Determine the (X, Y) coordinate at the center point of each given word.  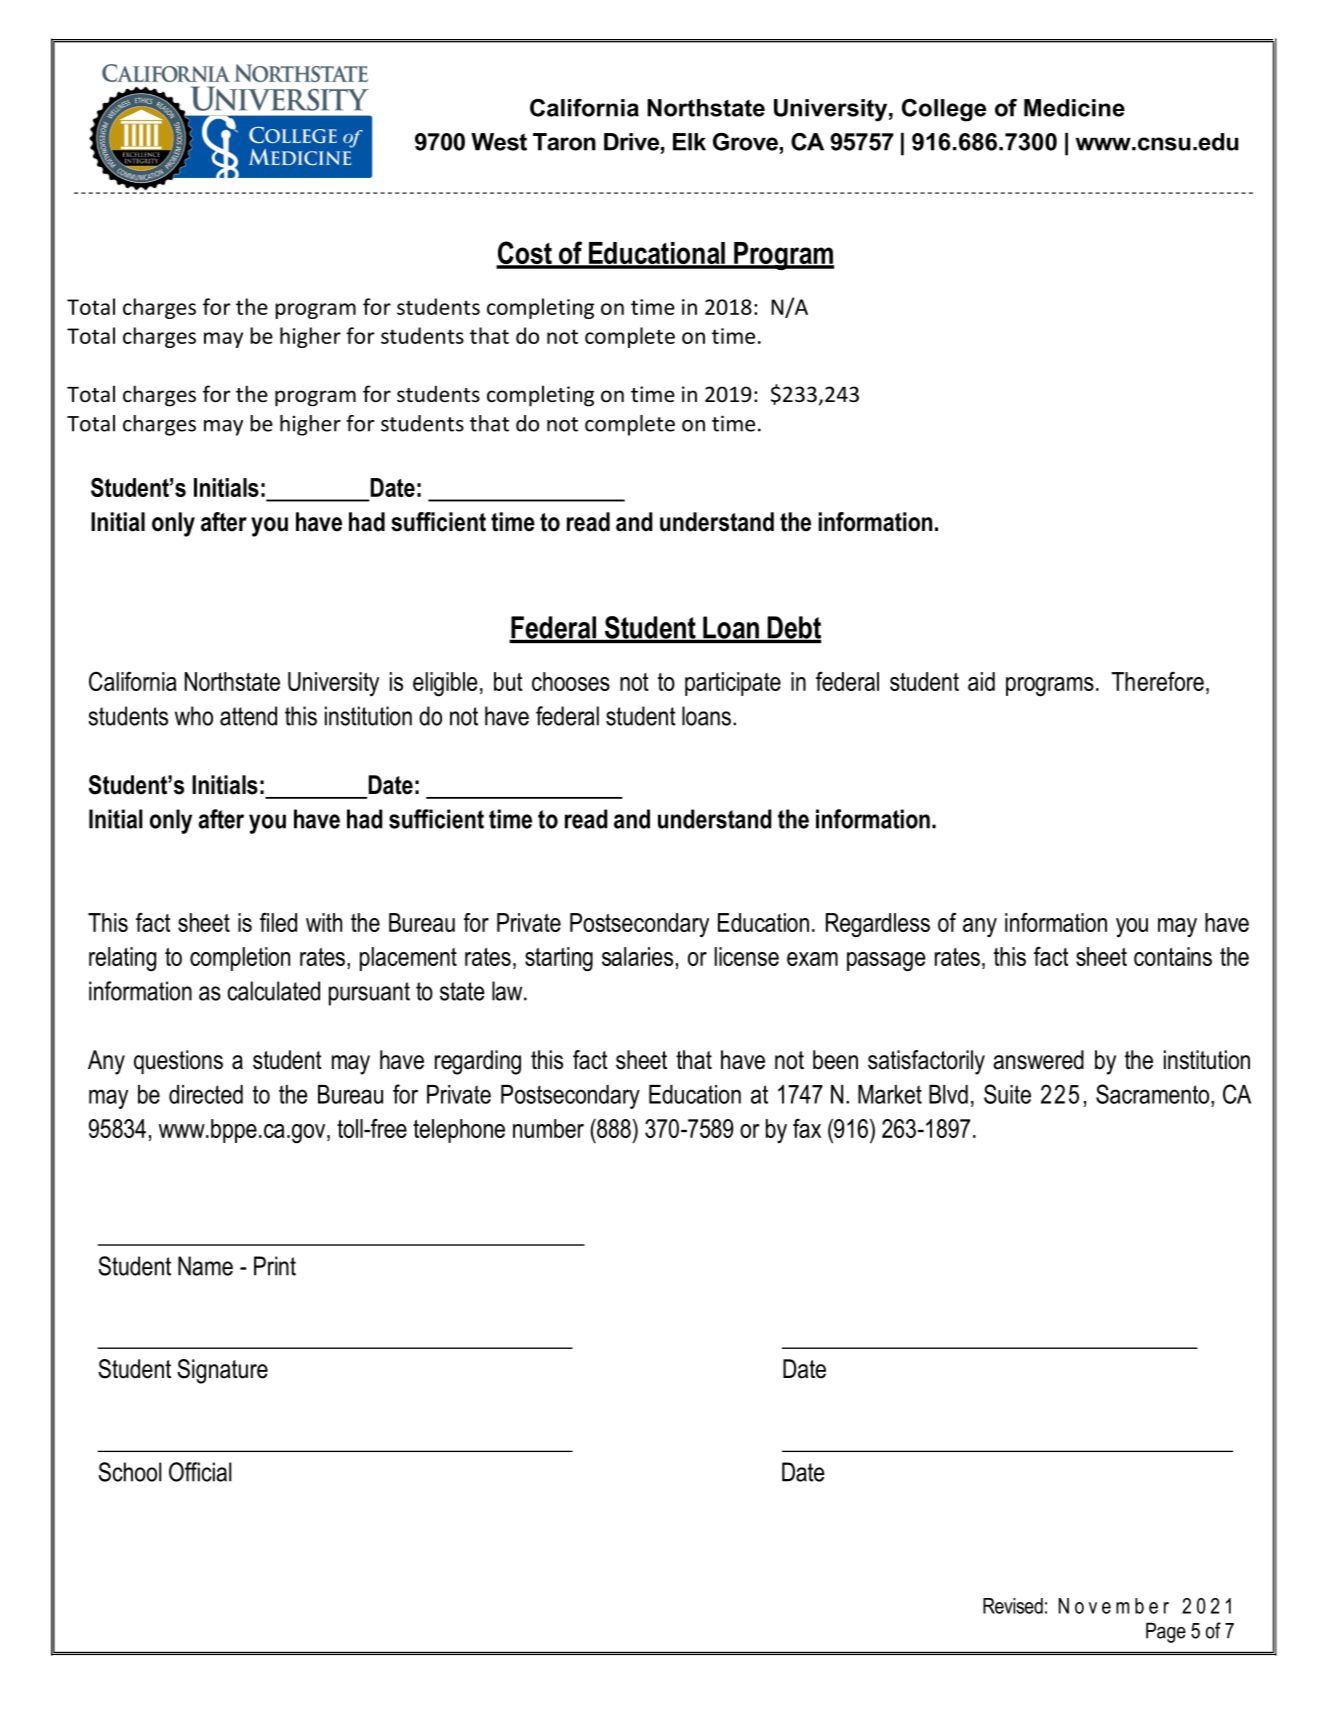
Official (200, 1472)
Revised (1013, 1606)
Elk (689, 142)
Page (1166, 1632)
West (499, 142)
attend (248, 716)
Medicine (1074, 108)
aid (981, 681)
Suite (1007, 1094)
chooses (571, 681)
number (548, 1128)
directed (206, 1094)
